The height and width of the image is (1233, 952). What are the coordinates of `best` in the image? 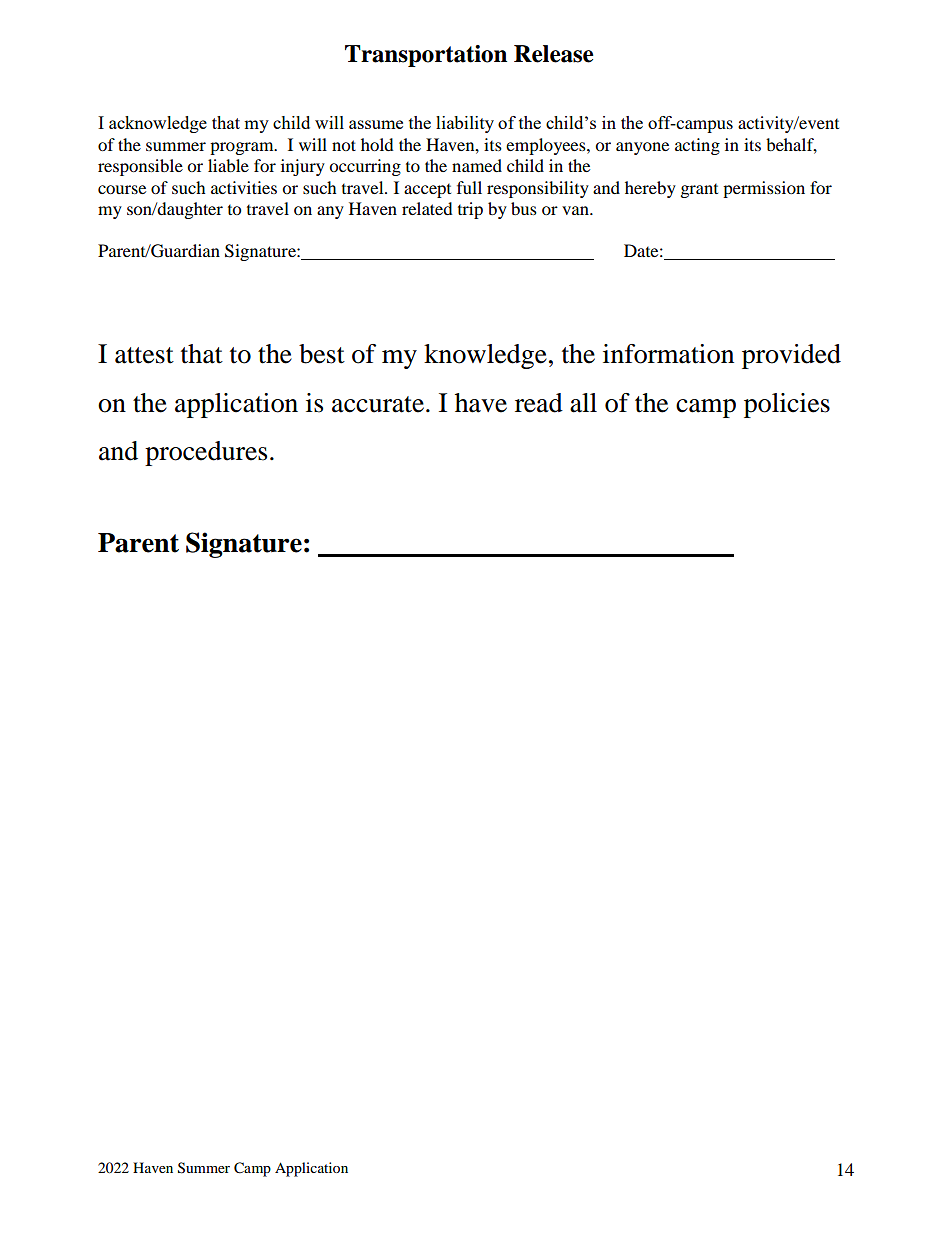 It's located at (322, 354).
